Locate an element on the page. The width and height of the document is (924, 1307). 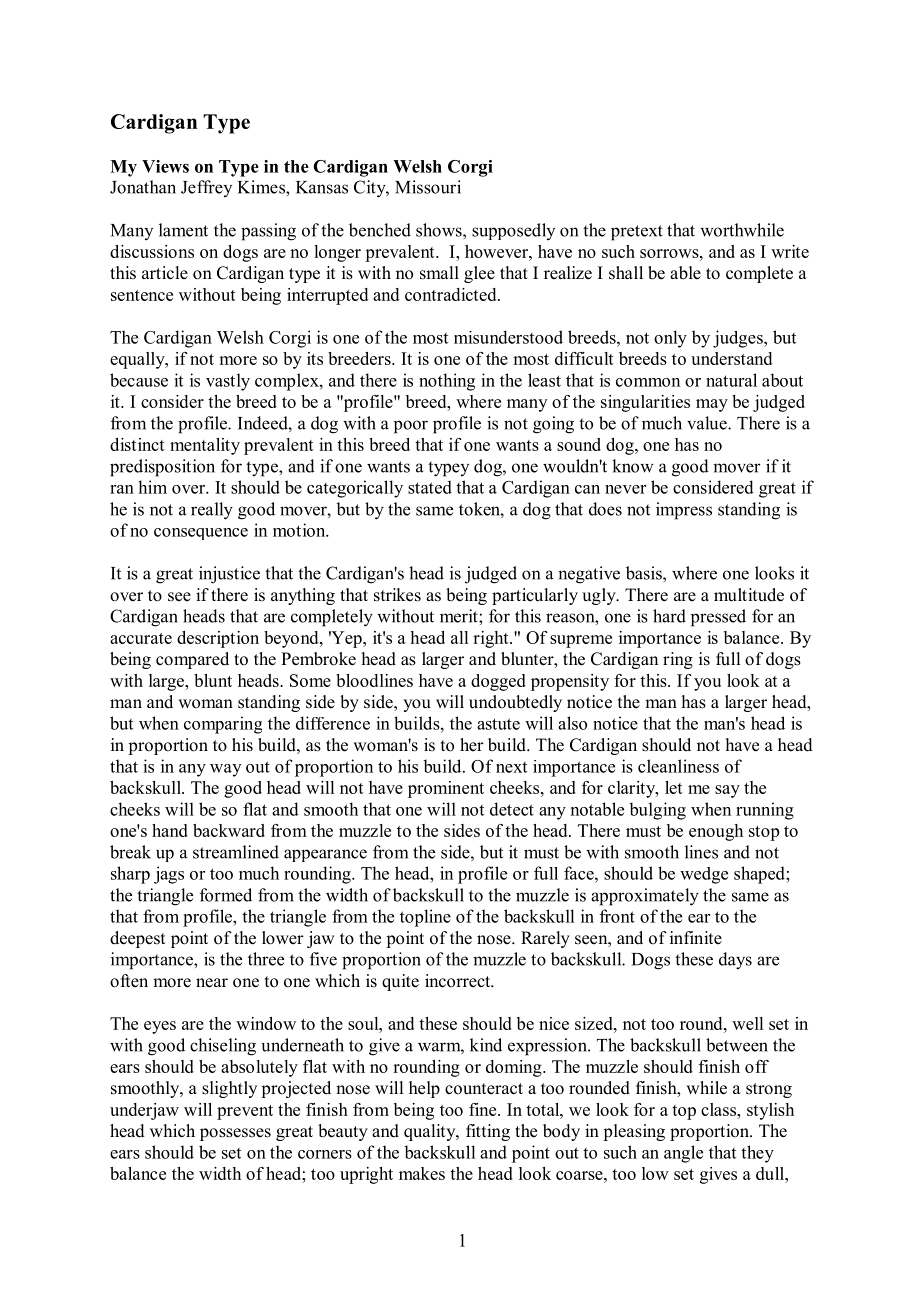
Jeffrey is located at coordinates (206, 188).
